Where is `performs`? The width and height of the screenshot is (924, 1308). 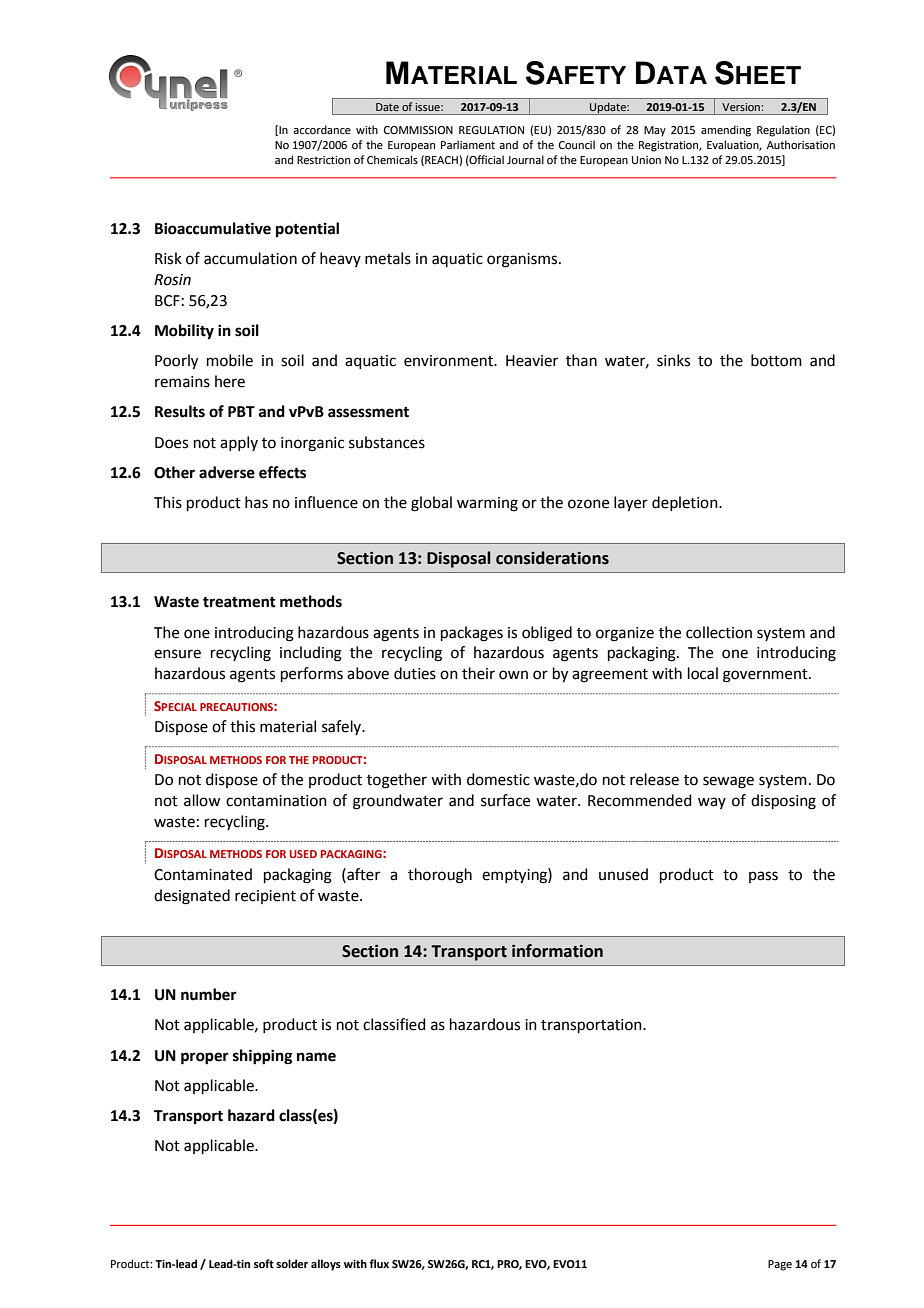
performs is located at coordinates (312, 674).
